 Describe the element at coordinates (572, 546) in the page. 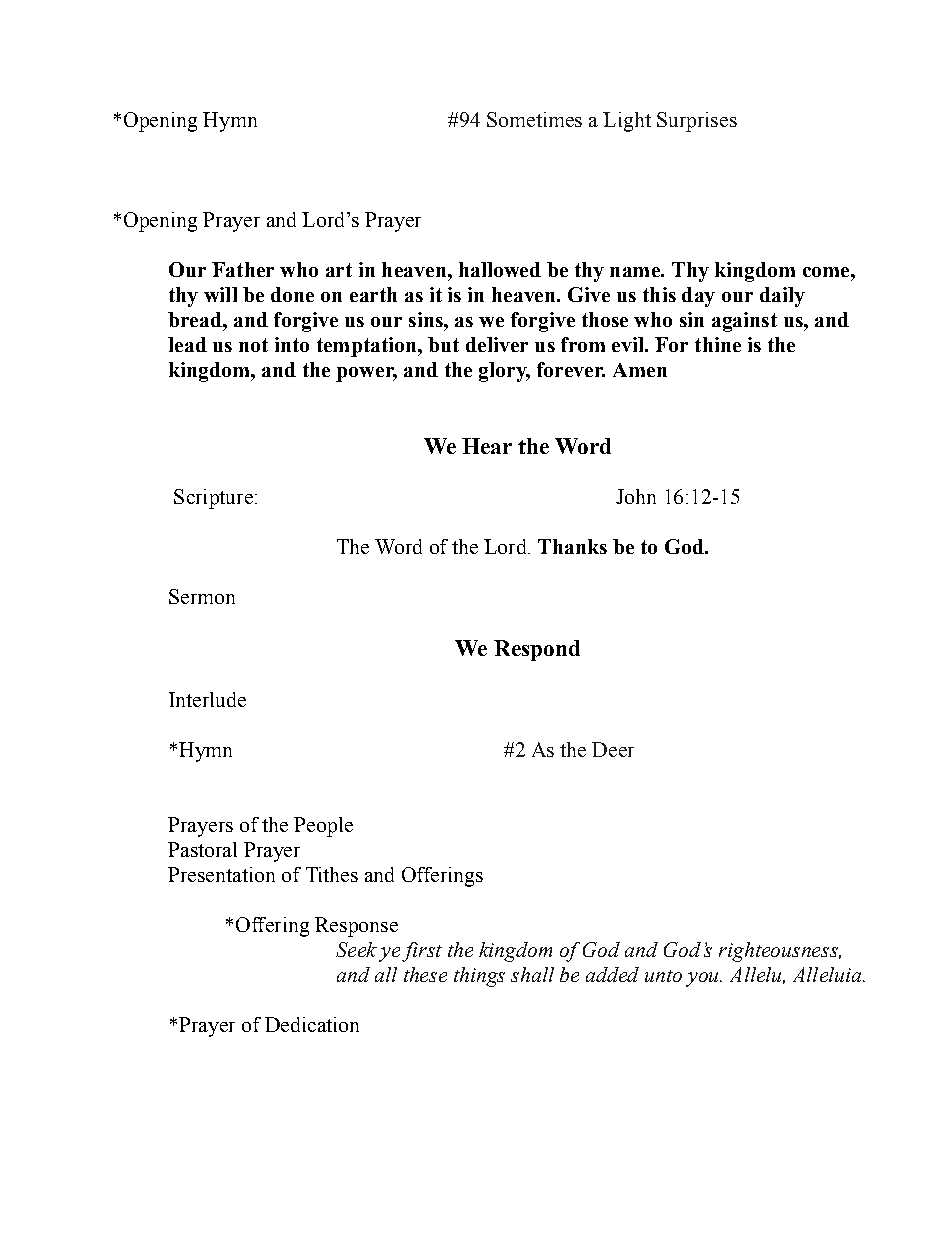

I see `Thanks` at that location.
